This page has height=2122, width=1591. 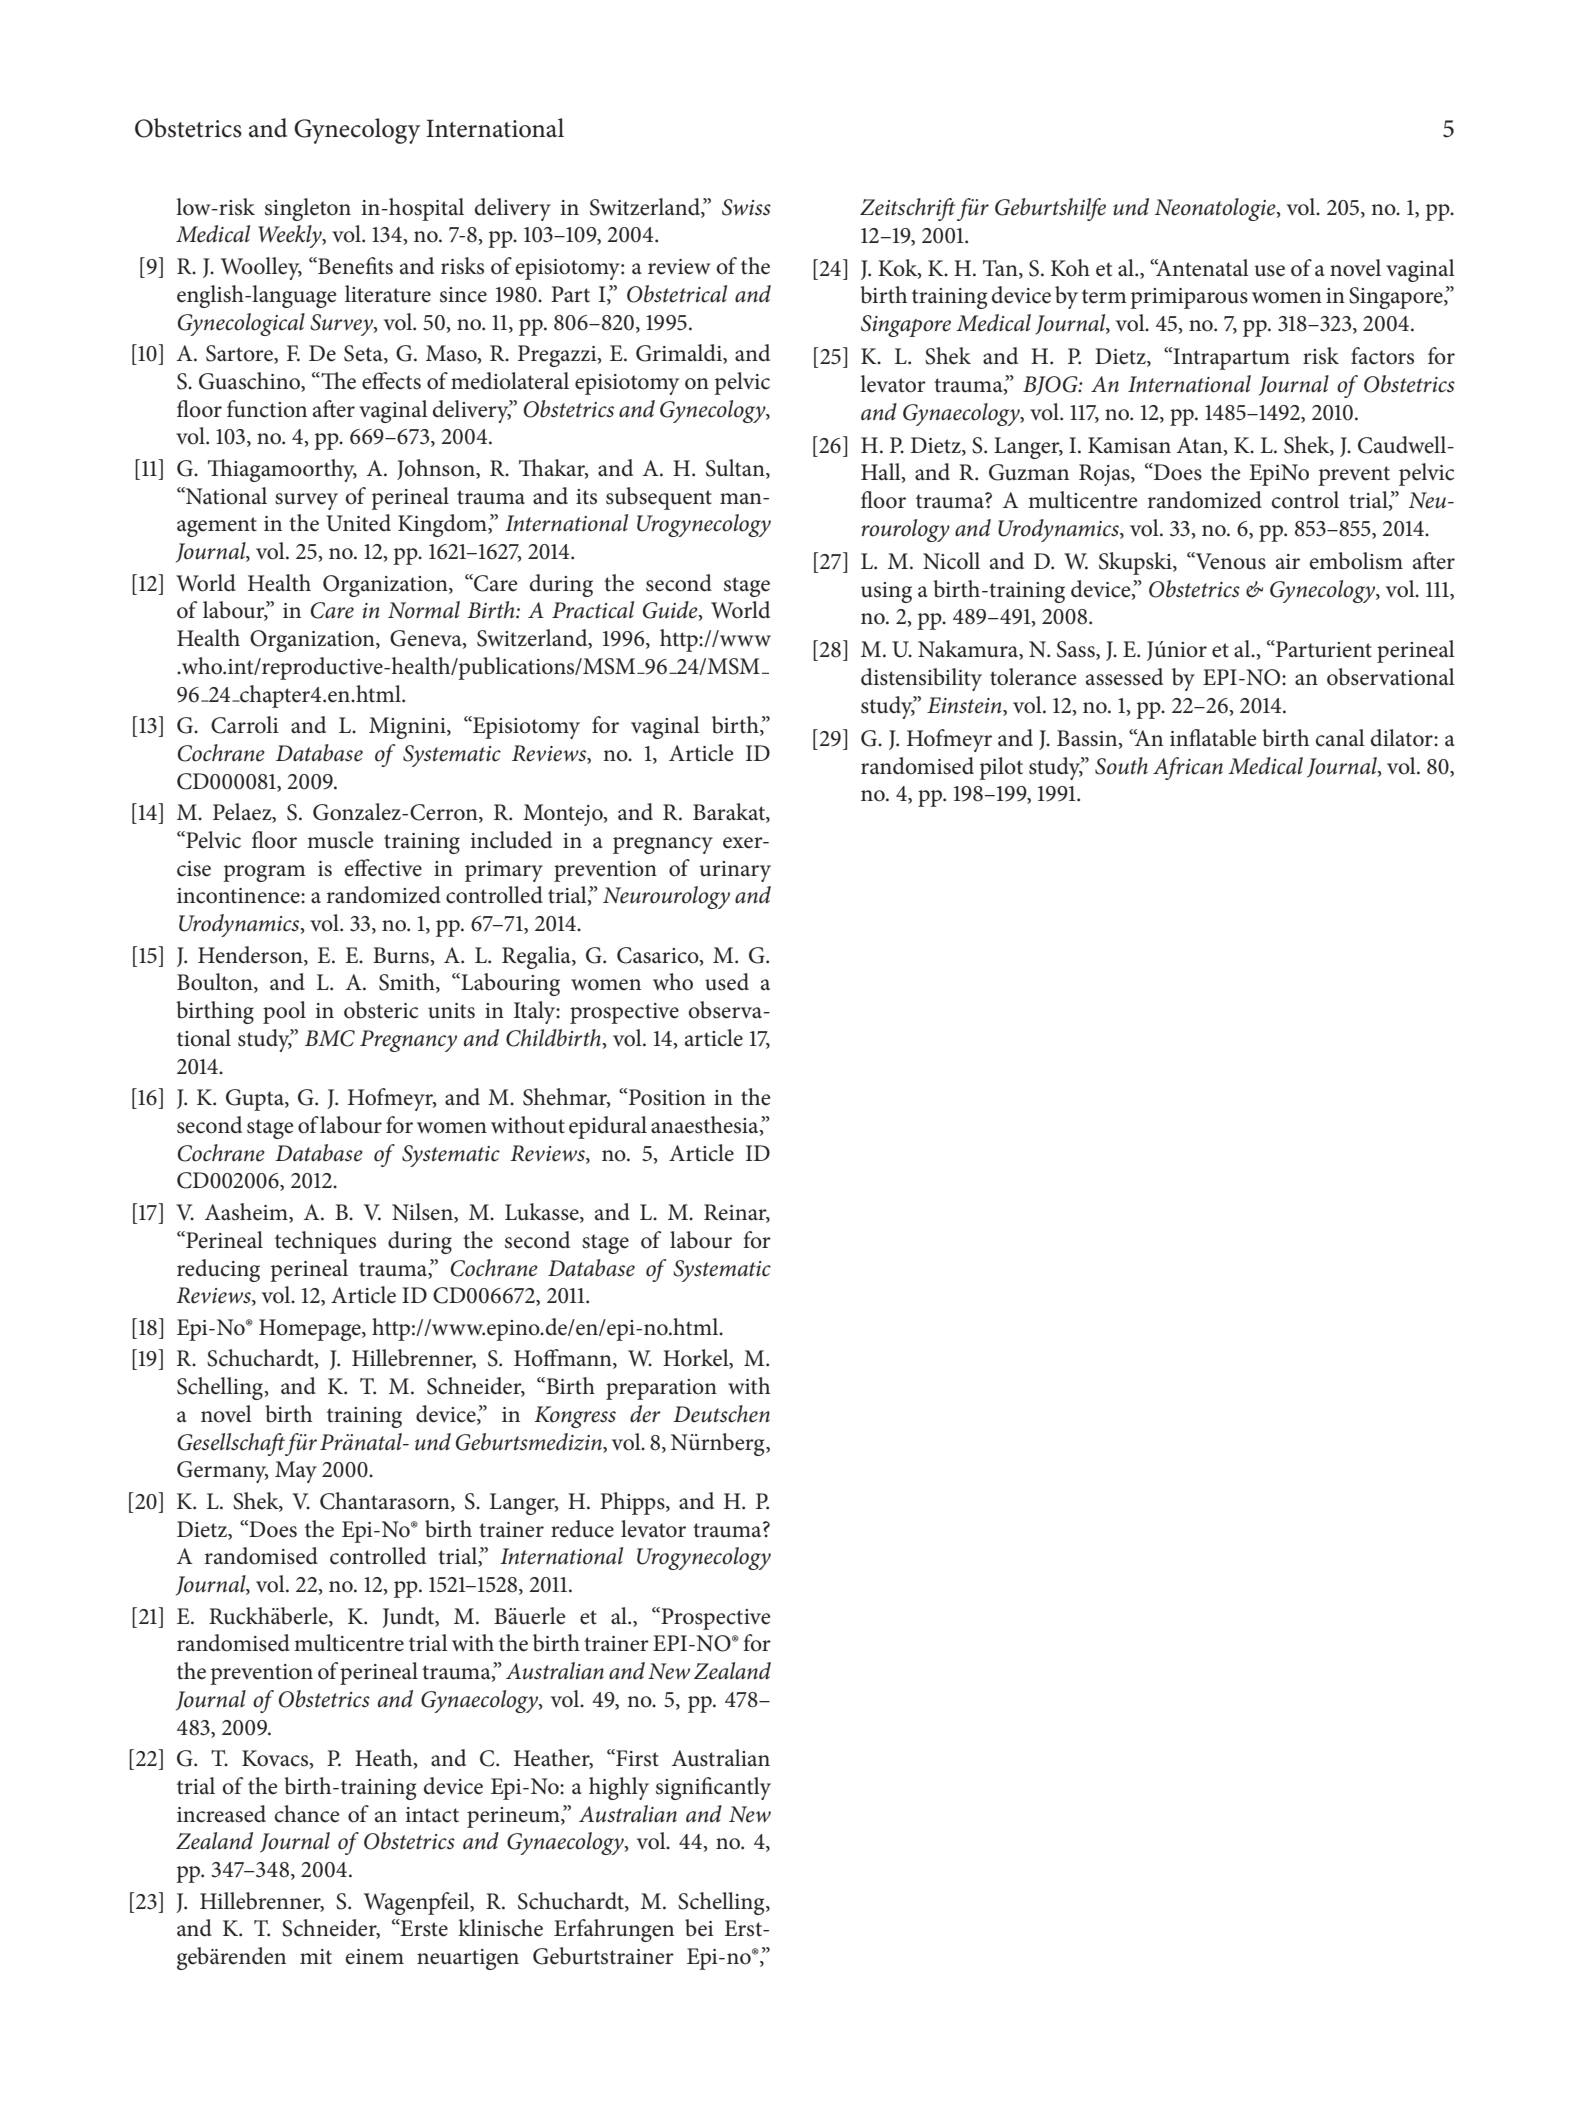 I want to click on African, so click(x=1188, y=768).
